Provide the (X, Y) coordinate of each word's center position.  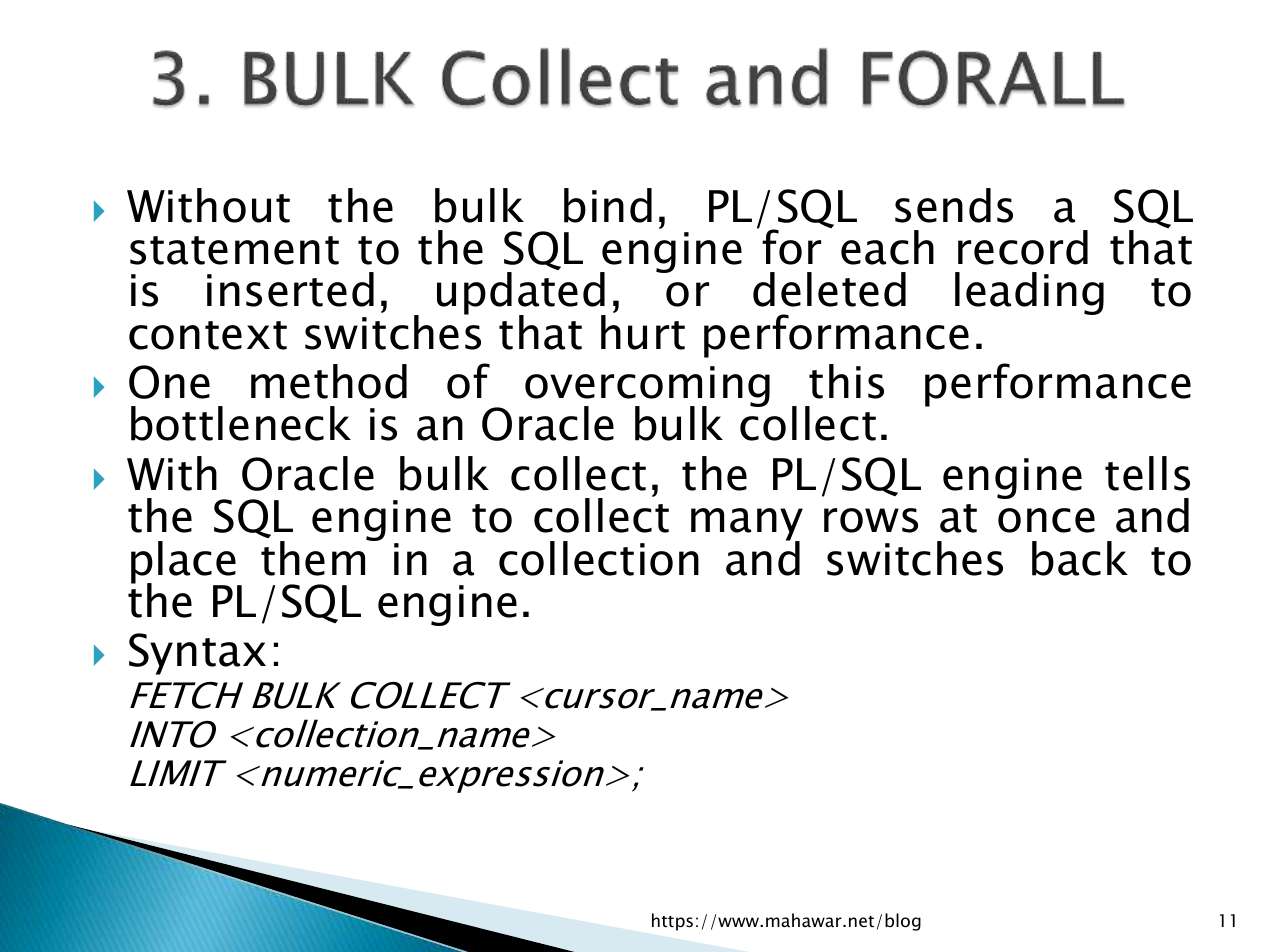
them (314, 557)
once (1046, 520)
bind (608, 205)
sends (954, 205)
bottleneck (241, 423)
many (747, 526)
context (208, 335)
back (1080, 558)
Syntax (197, 654)
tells (1147, 473)
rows (871, 520)
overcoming (647, 388)
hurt (643, 332)
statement (234, 250)
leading (1029, 293)
